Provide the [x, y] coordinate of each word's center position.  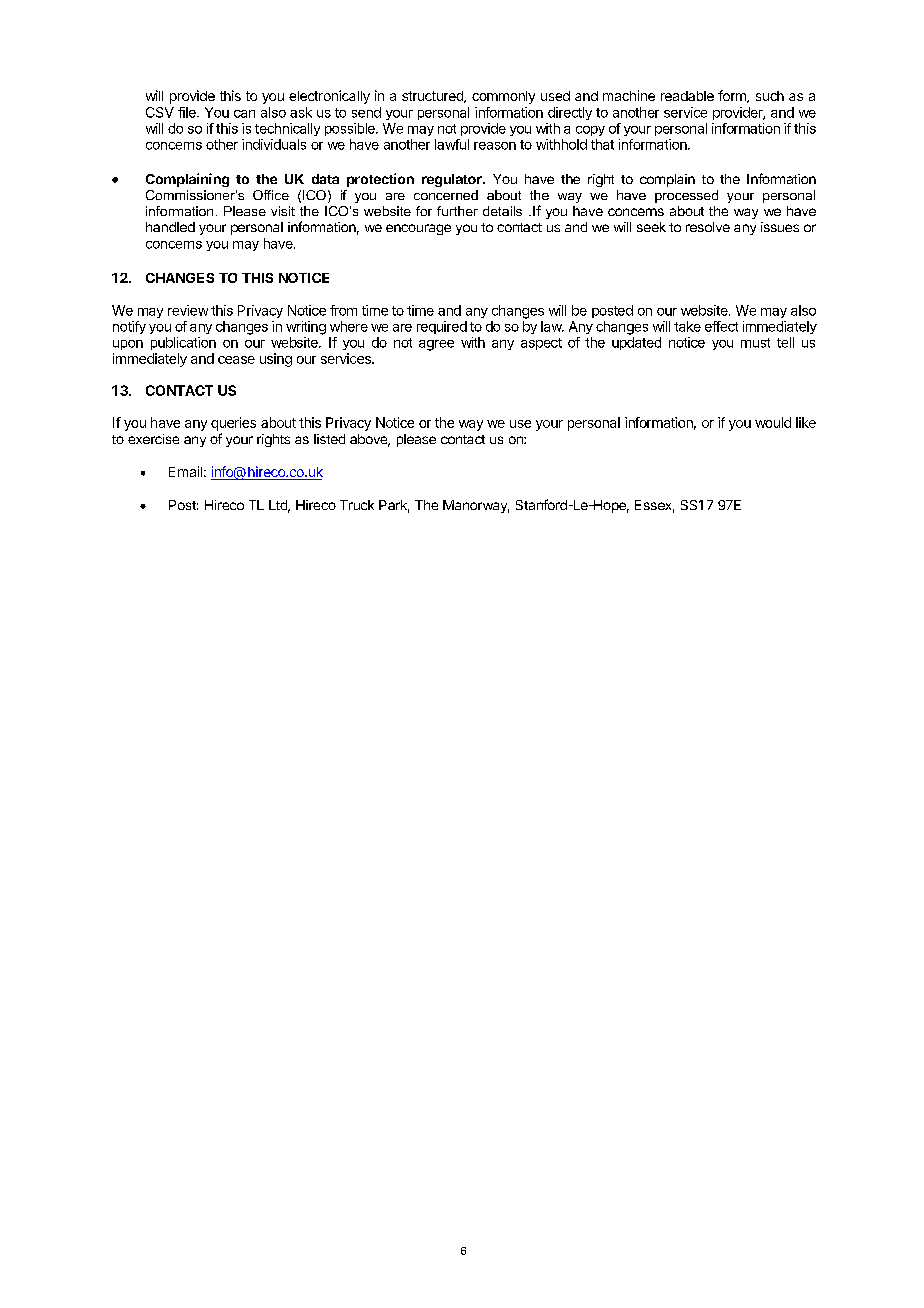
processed [686, 196]
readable [687, 96]
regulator [453, 180]
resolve [708, 227]
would [773, 422]
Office [271, 195]
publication [183, 343]
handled [170, 227]
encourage [418, 229]
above [370, 440]
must [755, 343]
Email [185, 471]
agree [436, 345]
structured [433, 97]
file [188, 112]
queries [233, 424]
